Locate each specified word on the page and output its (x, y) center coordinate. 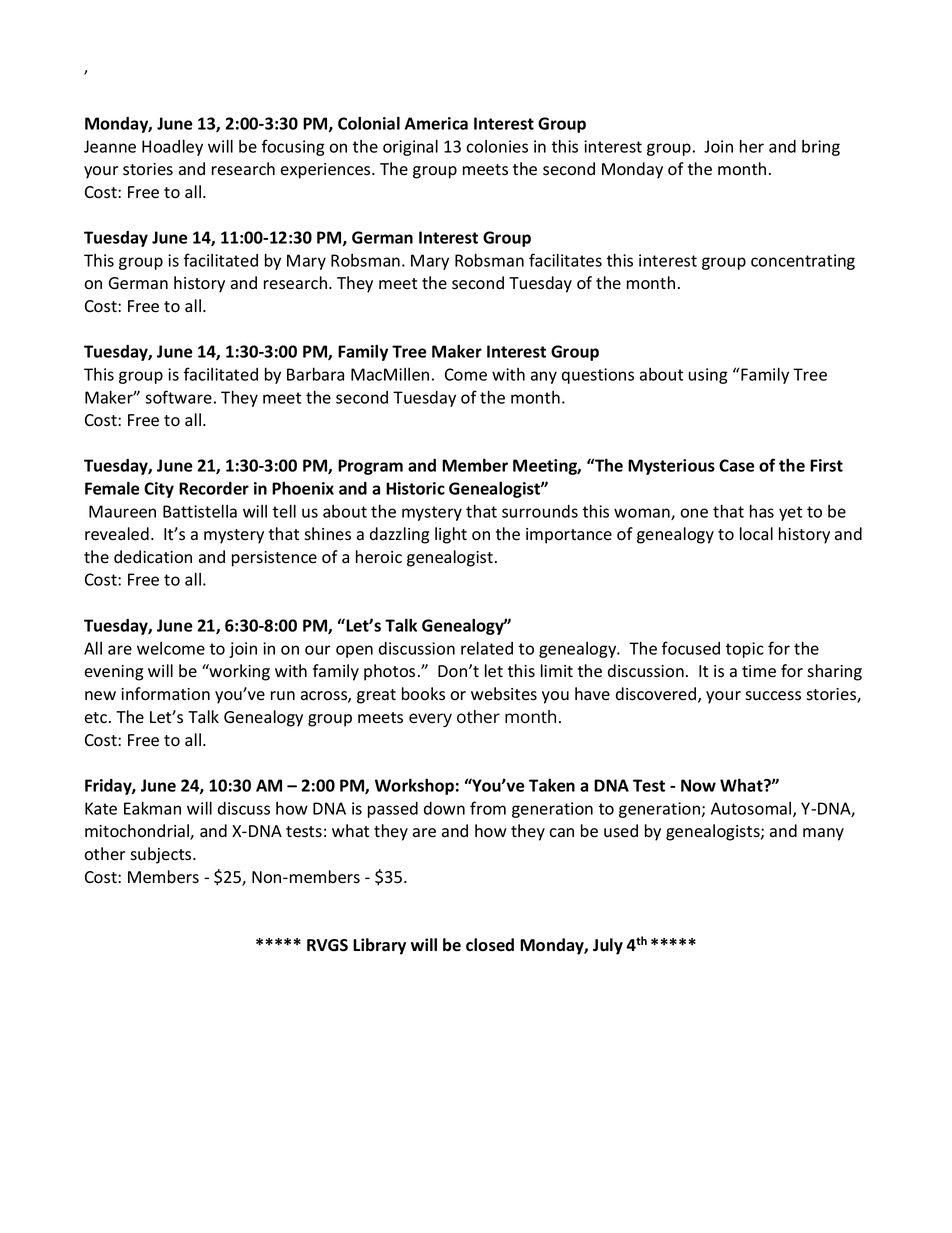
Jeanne (110, 146)
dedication (153, 557)
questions (598, 376)
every (430, 720)
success (773, 696)
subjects (162, 855)
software (178, 397)
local (756, 534)
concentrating (803, 262)
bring (821, 148)
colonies (497, 146)
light (451, 535)
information (165, 694)
